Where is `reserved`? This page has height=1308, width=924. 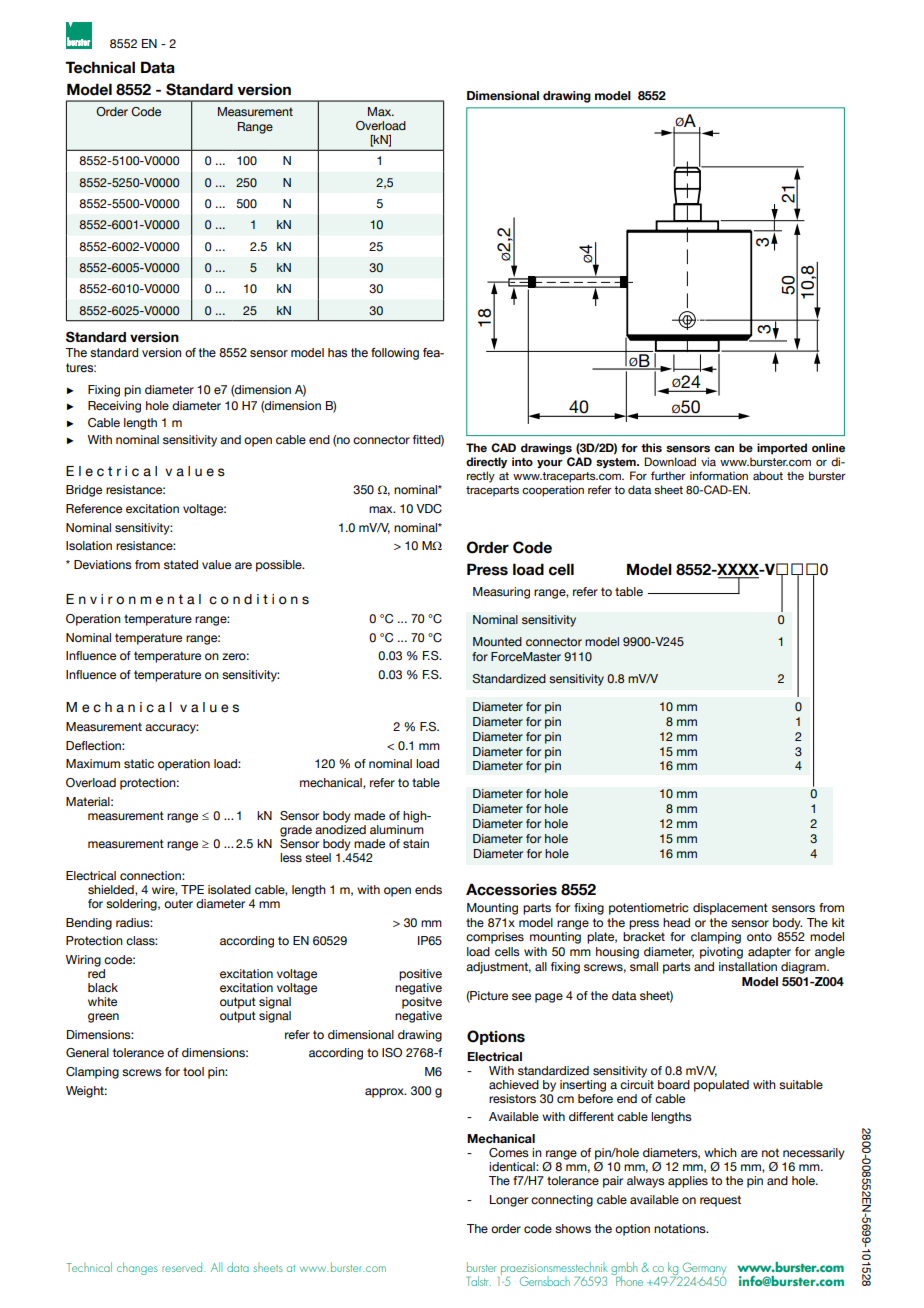 reserved is located at coordinates (183, 1267).
